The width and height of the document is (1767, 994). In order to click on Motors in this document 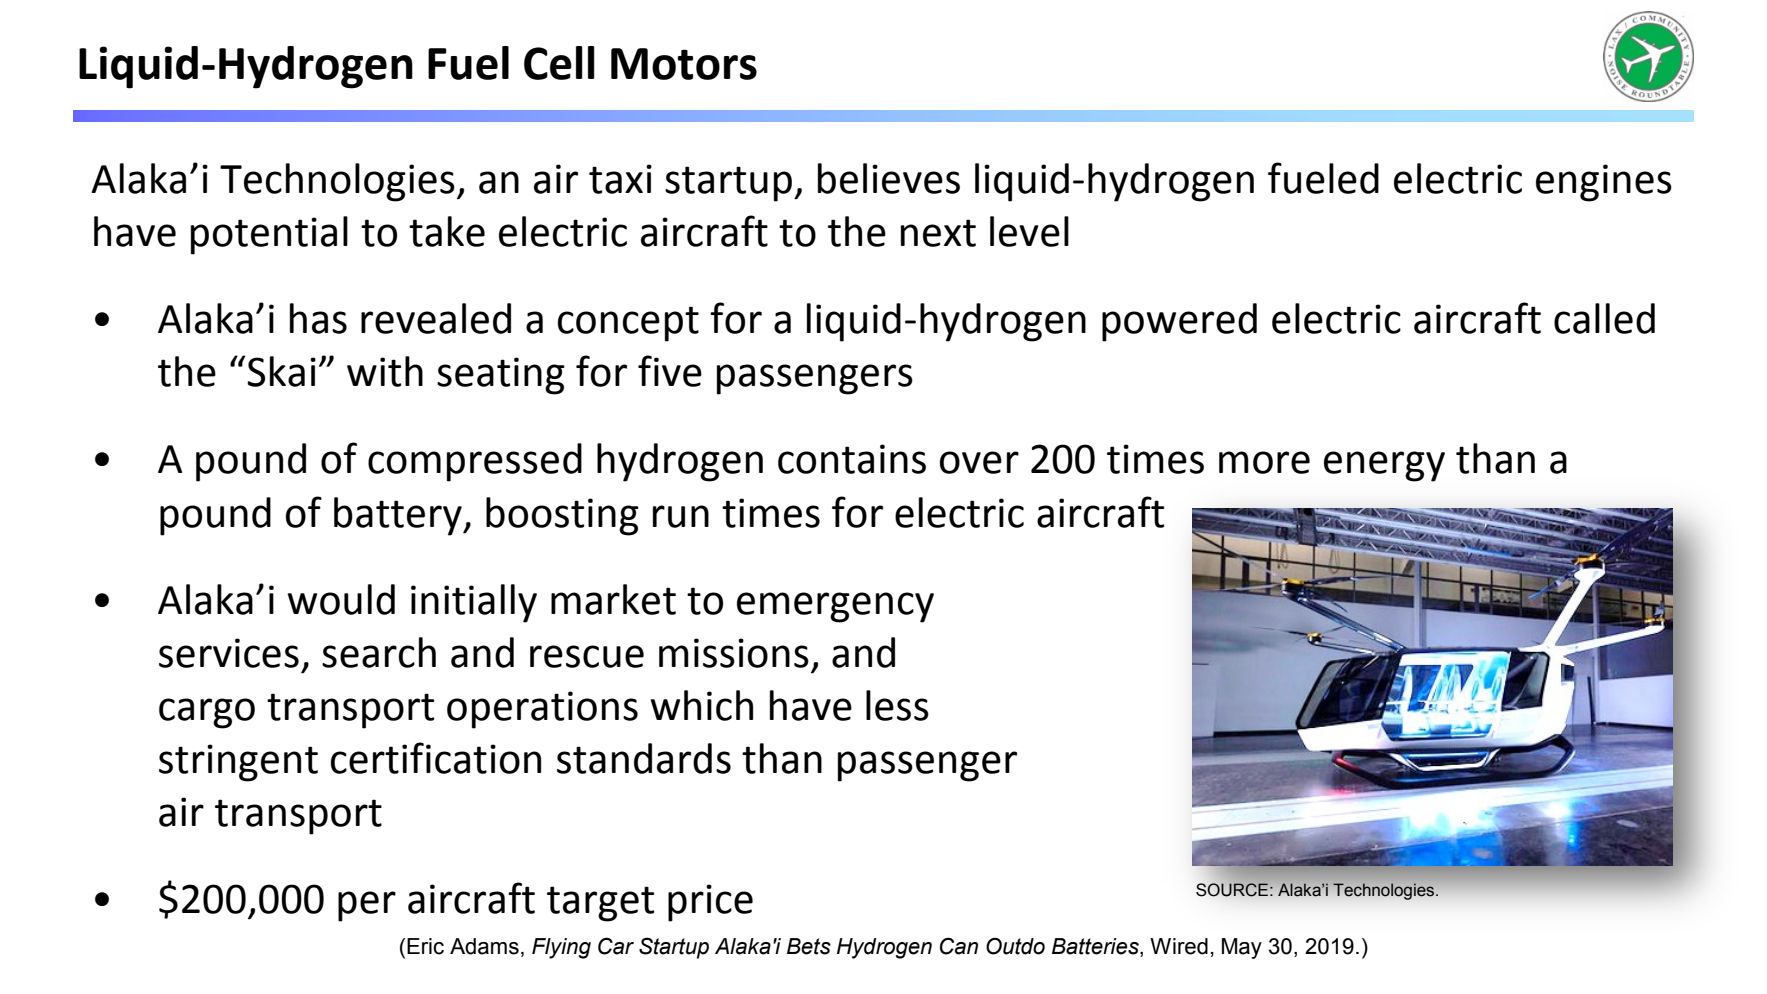, I will do `click(684, 64)`.
